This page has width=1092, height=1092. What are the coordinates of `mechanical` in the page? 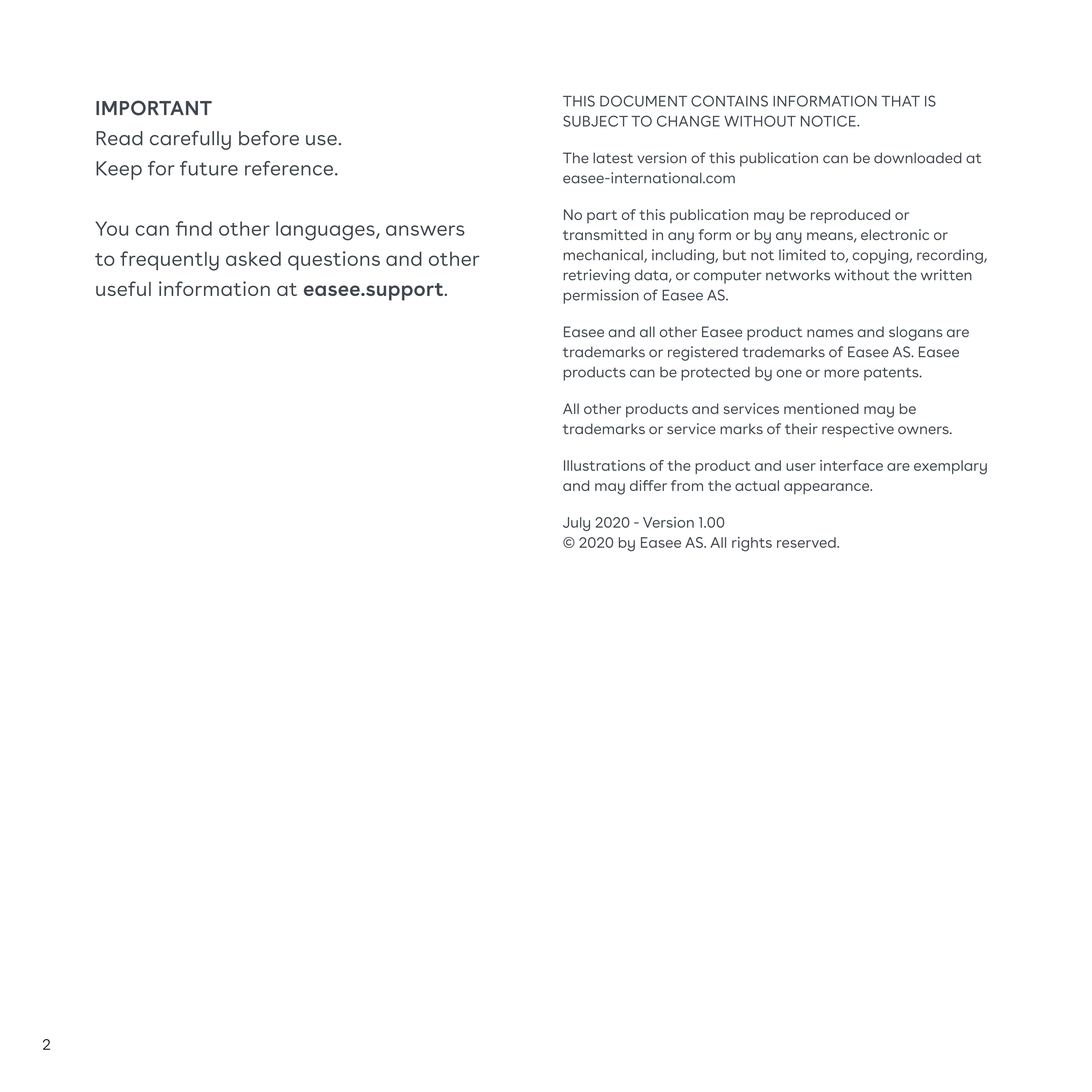 It's located at (604, 256).
